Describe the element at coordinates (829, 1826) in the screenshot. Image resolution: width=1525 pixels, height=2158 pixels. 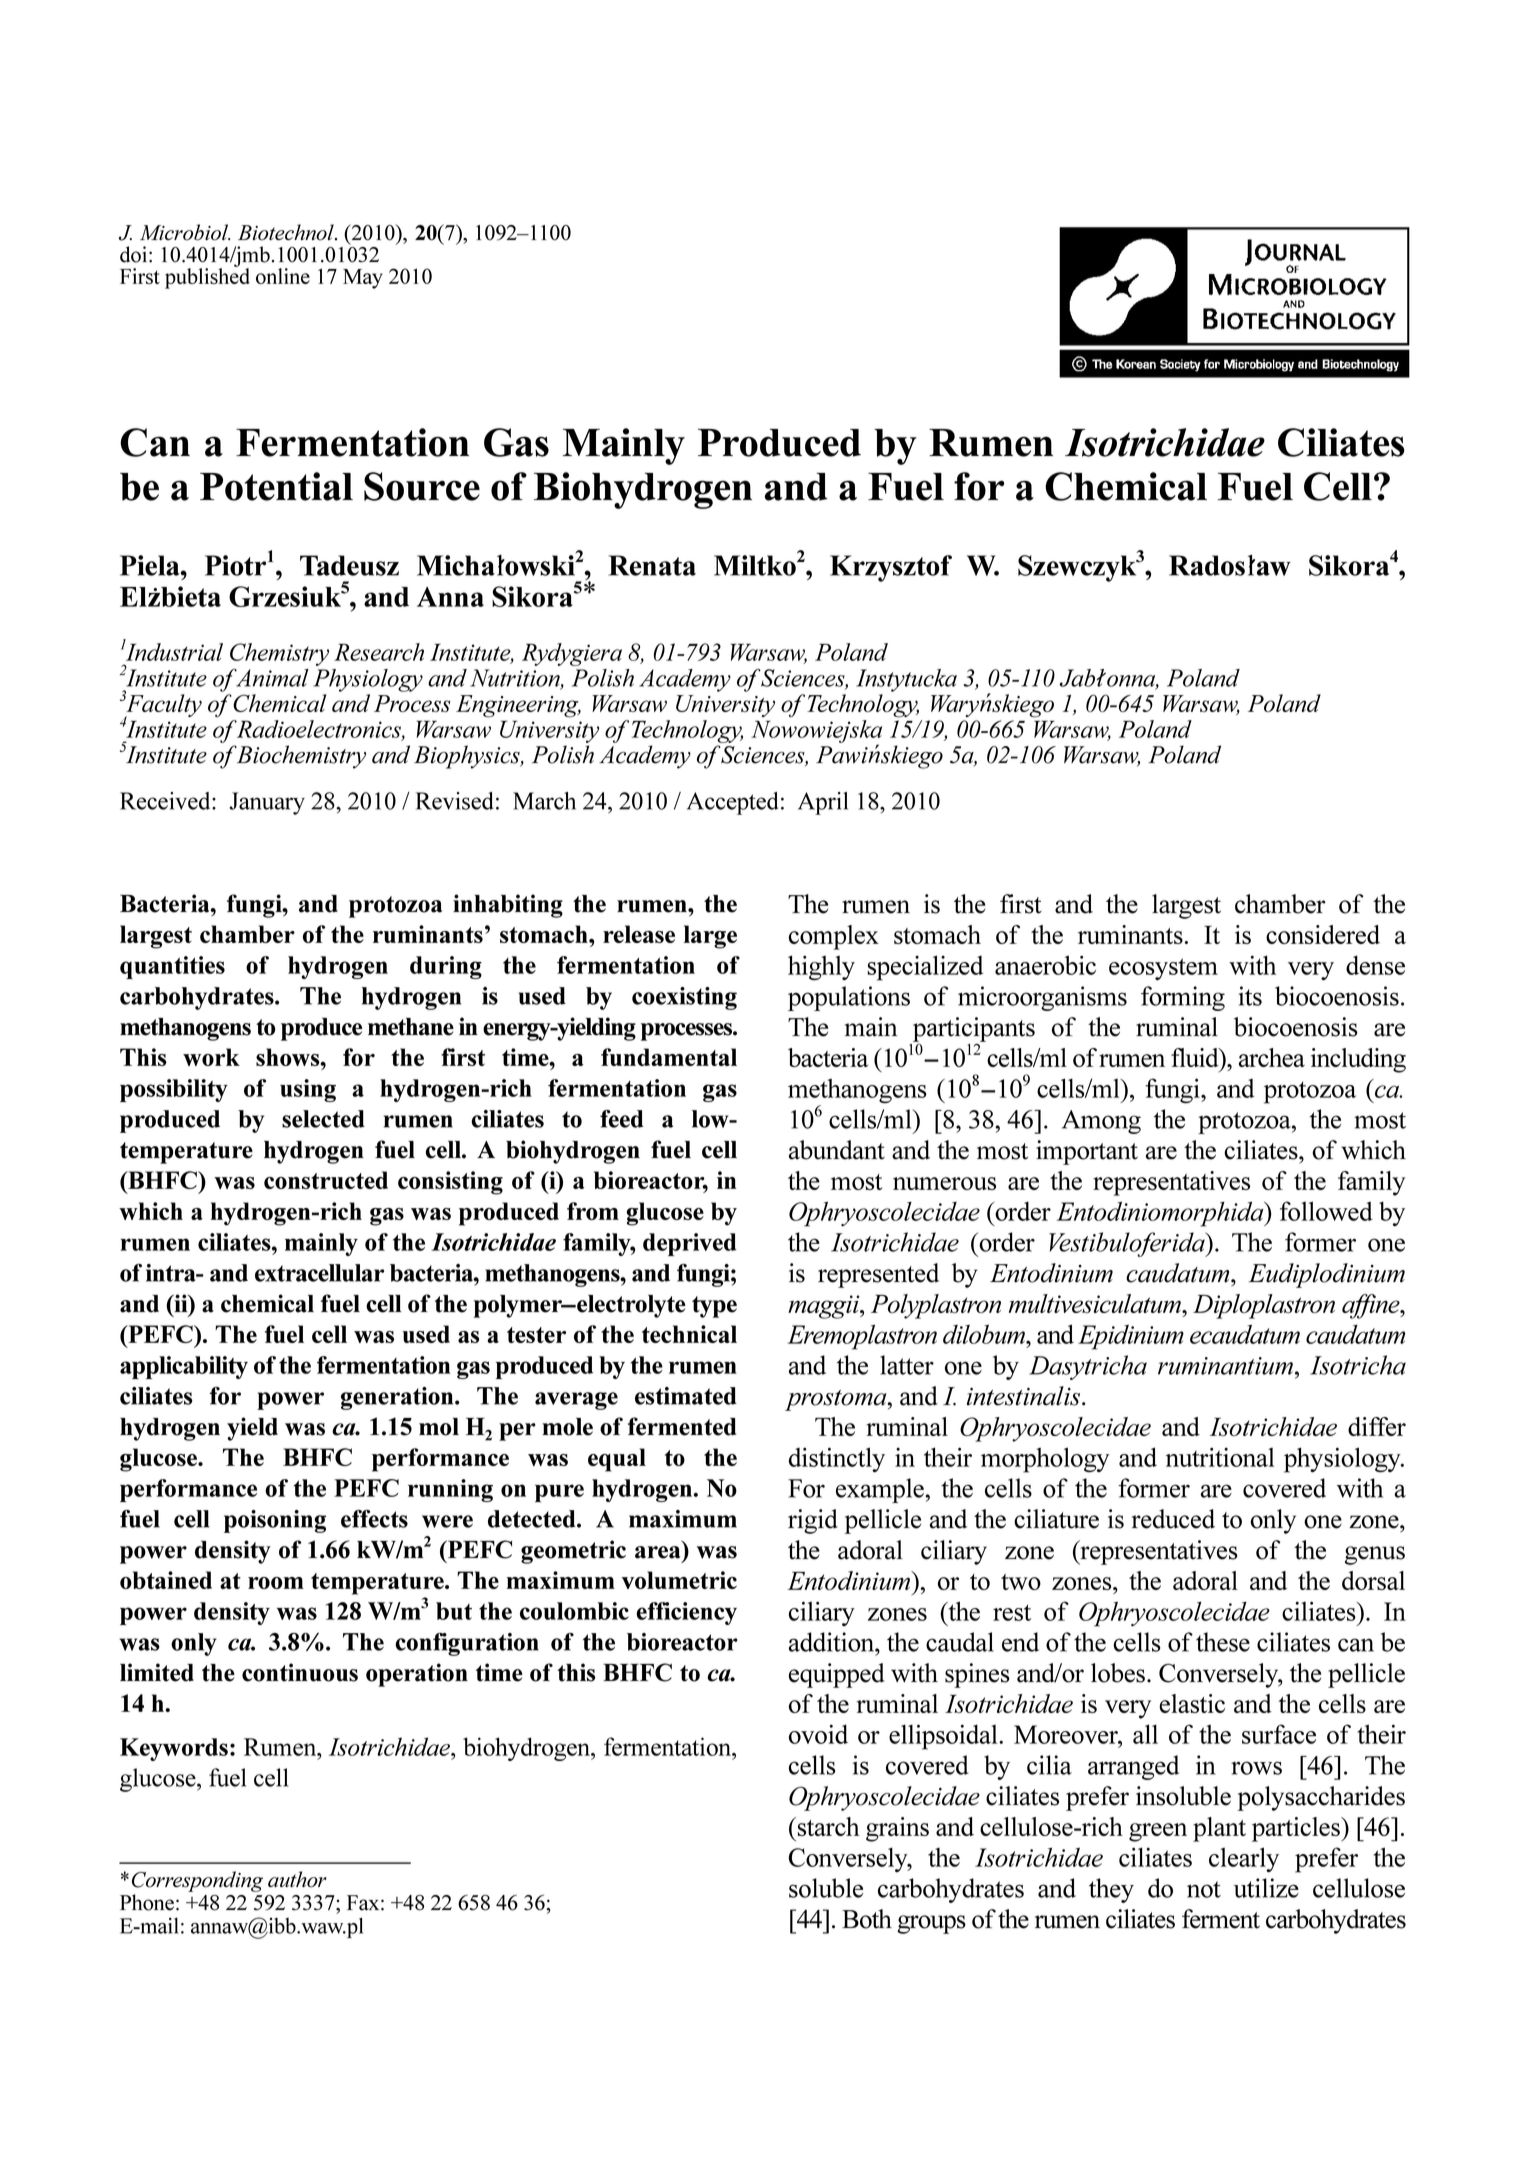
I see `starch` at that location.
